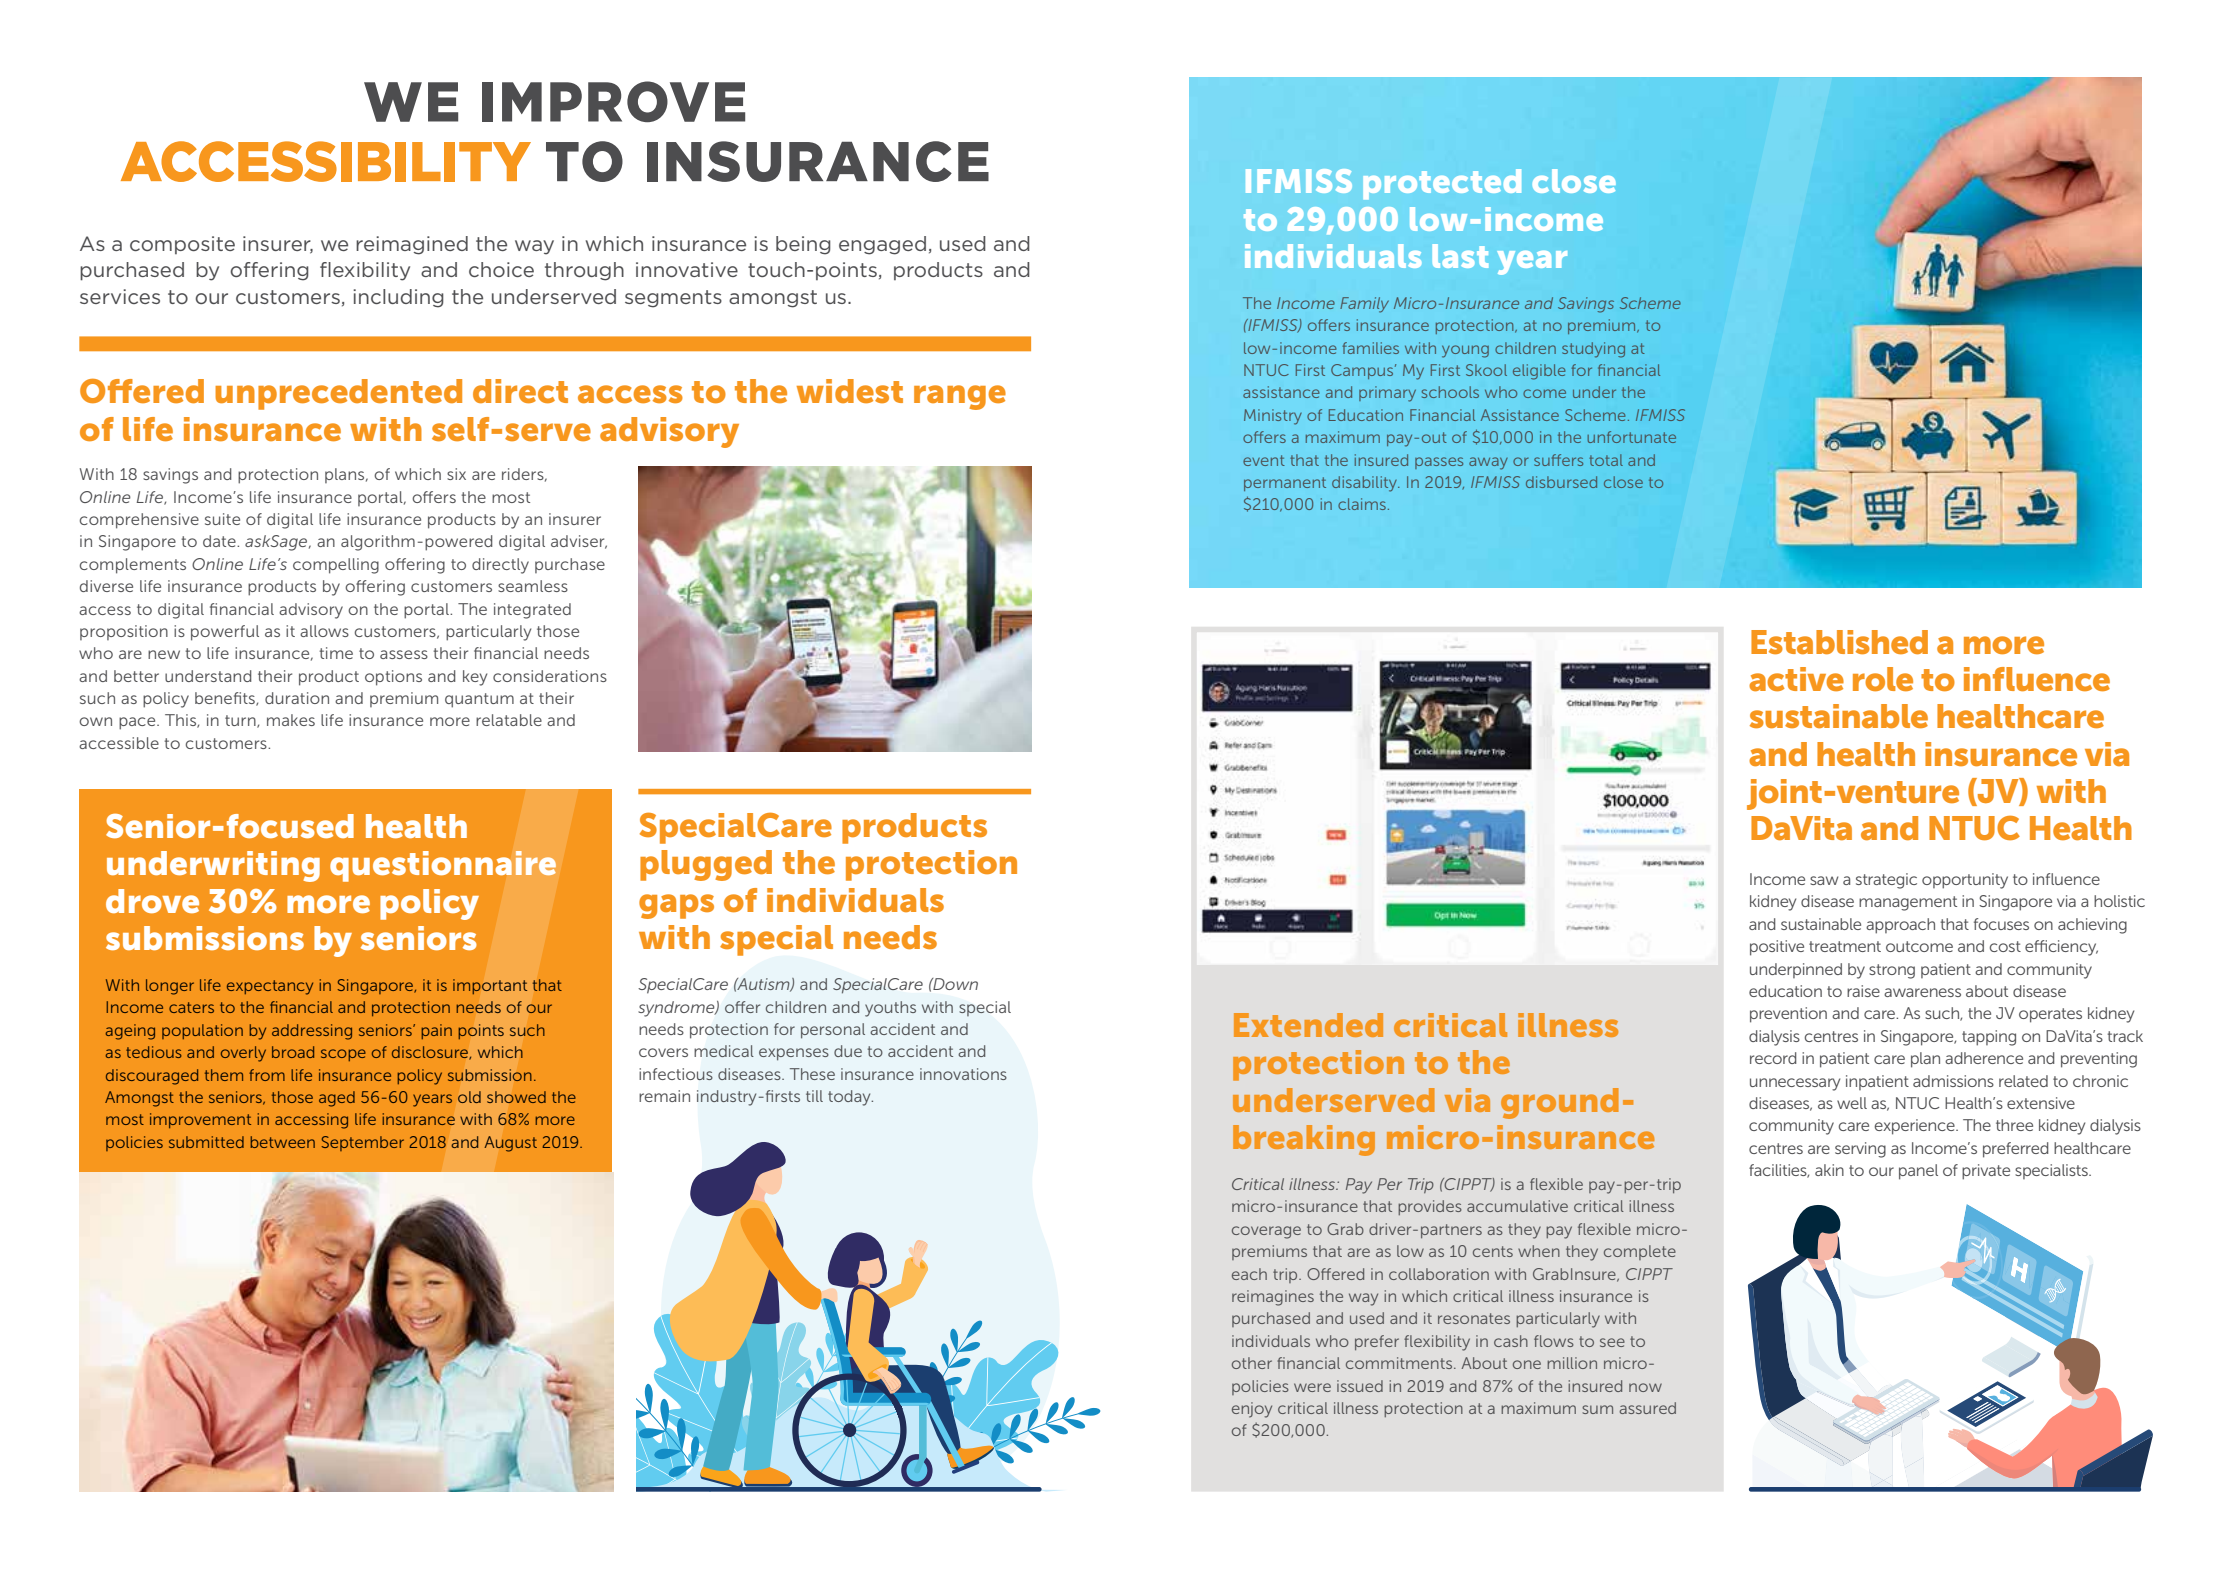  Describe the element at coordinates (1863, 991) in the document. I see `raise` at that location.
